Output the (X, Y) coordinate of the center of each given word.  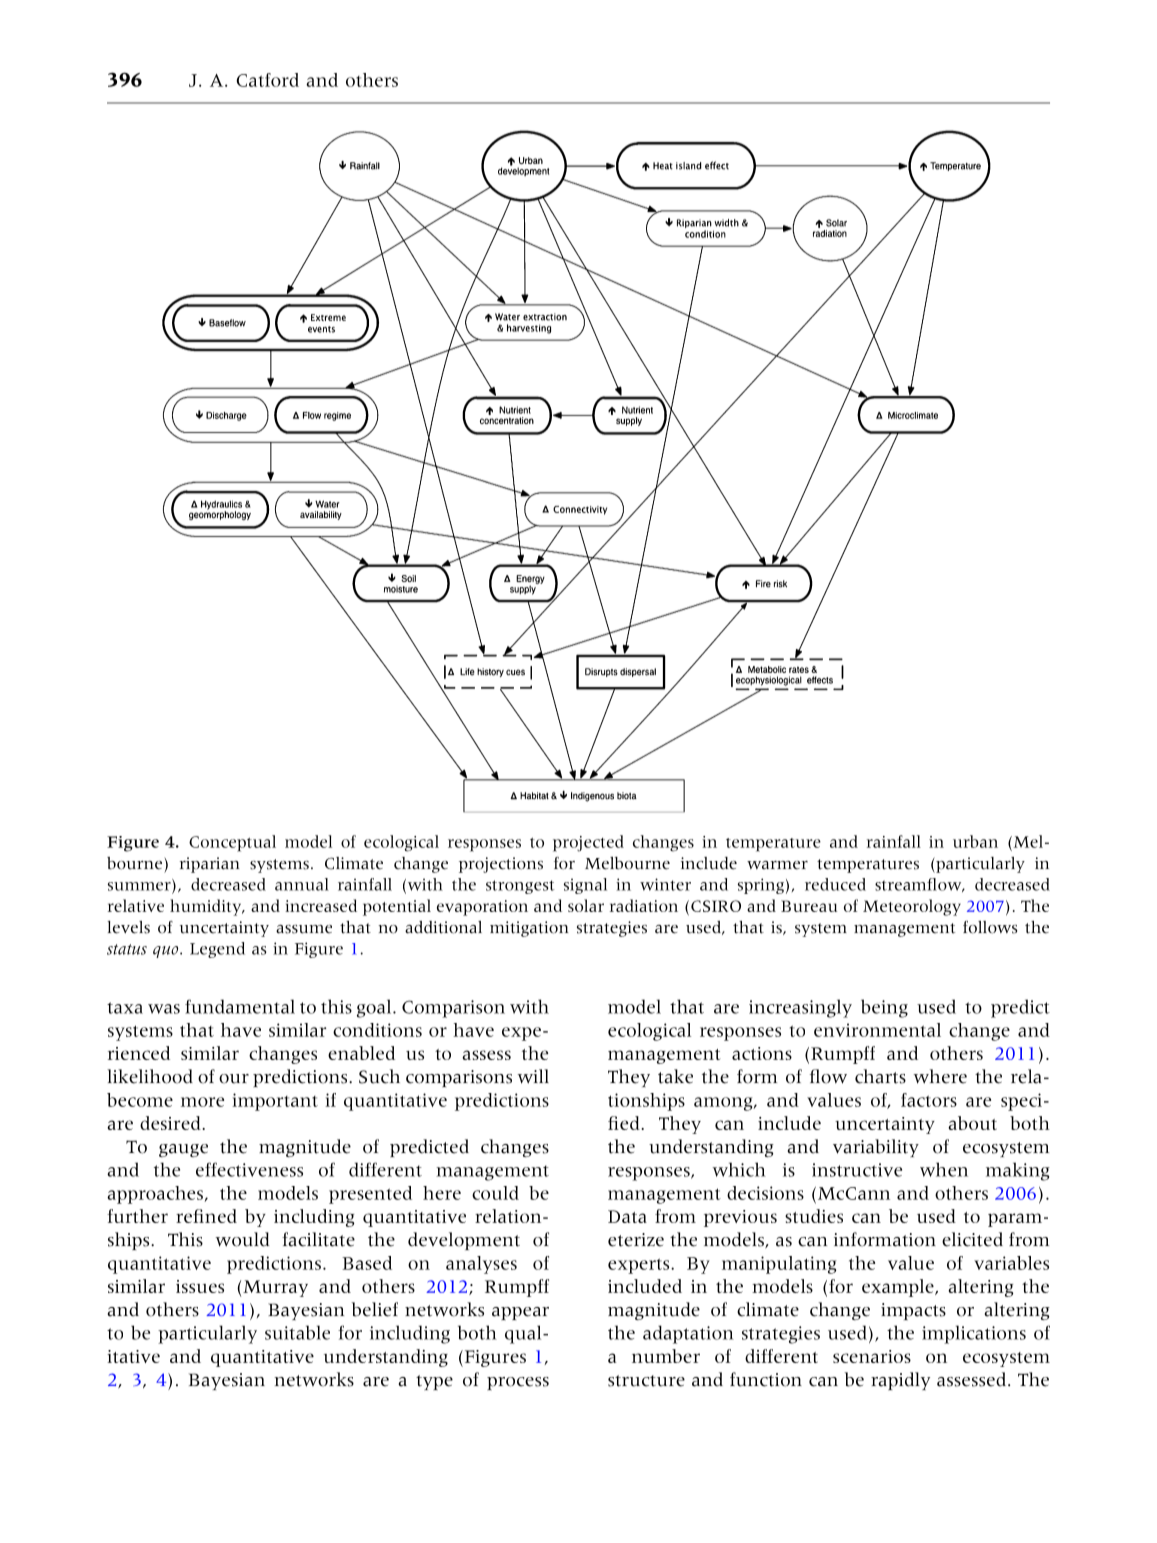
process (518, 1383)
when (944, 1169)
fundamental (240, 1006)
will (533, 1076)
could (495, 1193)
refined (206, 1216)
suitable (297, 1332)
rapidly (900, 1381)
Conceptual (232, 843)
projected (588, 843)
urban (975, 841)
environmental (877, 1030)
